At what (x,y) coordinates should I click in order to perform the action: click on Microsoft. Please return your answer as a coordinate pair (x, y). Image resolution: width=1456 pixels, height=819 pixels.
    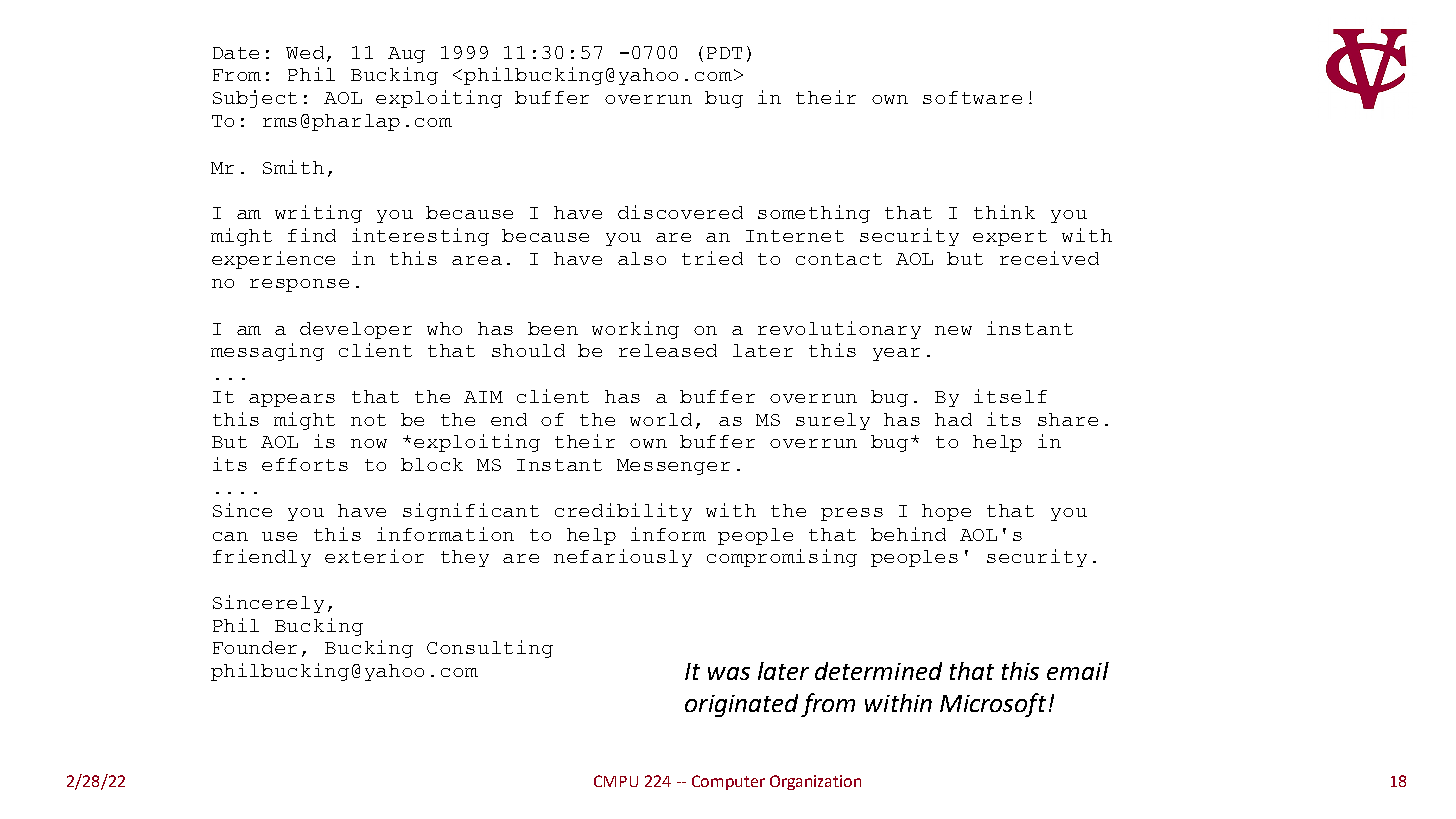
    Looking at the image, I should click on (993, 705).
